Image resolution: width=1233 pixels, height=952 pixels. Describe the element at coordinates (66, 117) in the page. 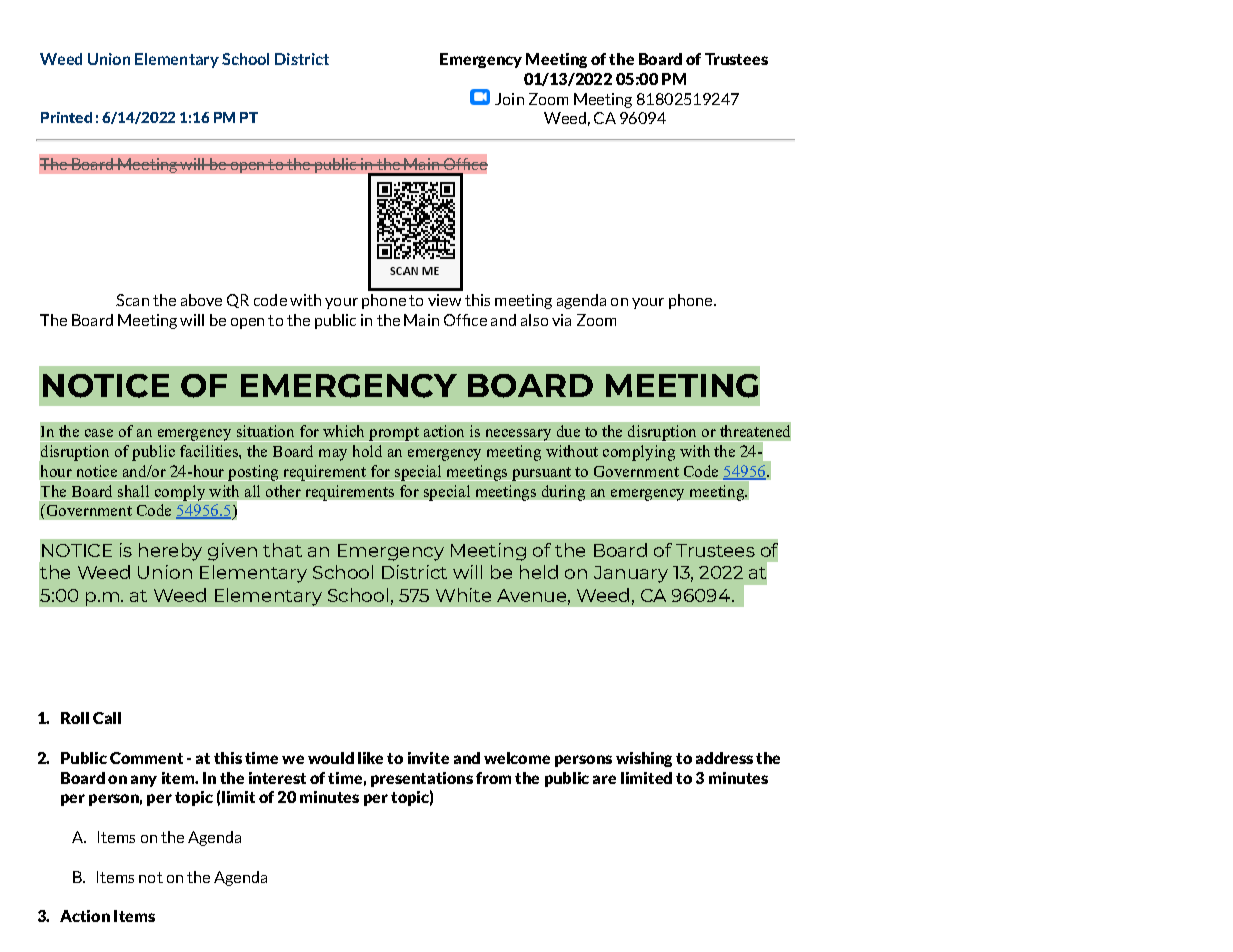

I see `Printed` at that location.
